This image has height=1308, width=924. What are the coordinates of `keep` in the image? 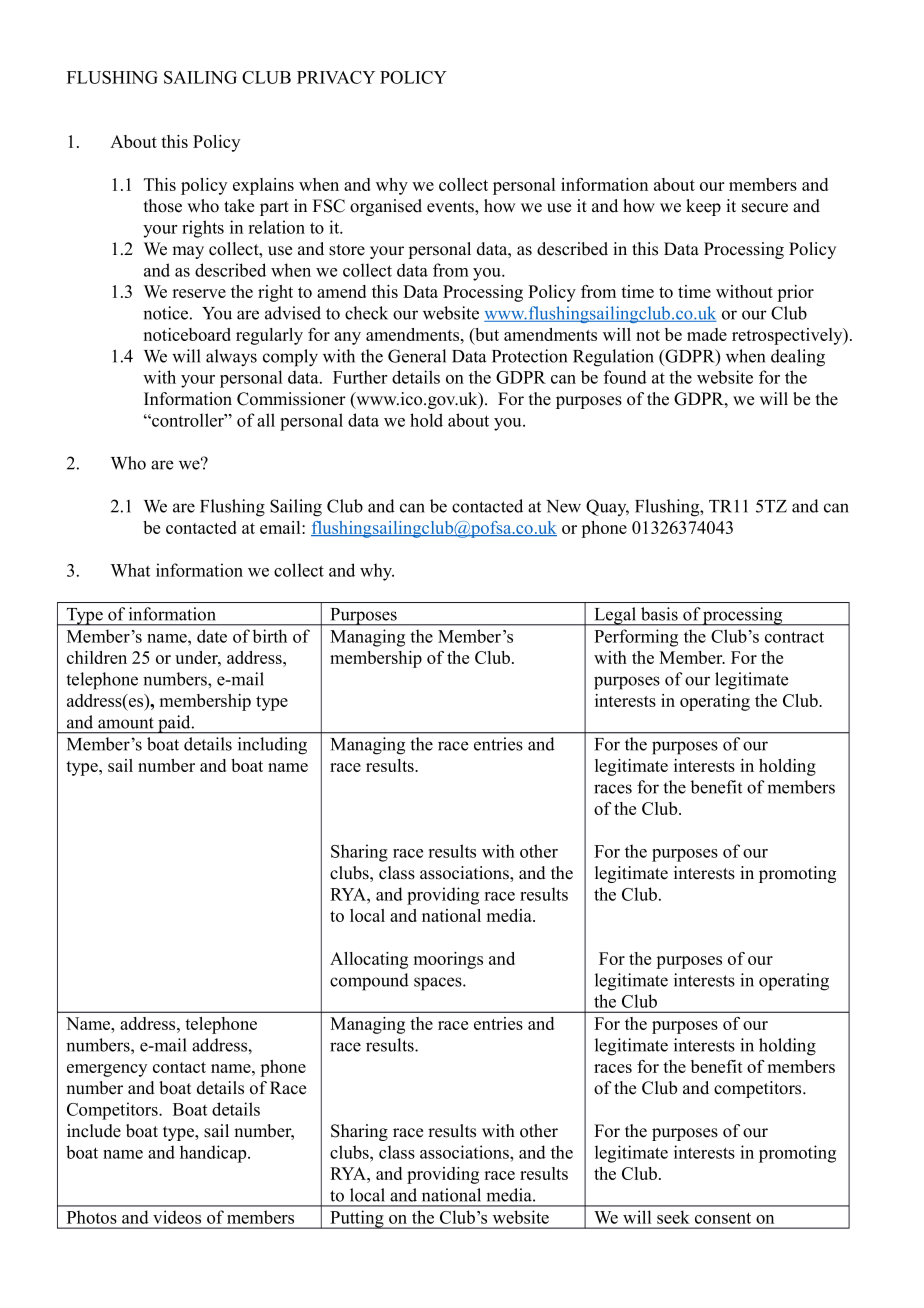 It's located at (703, 207).
